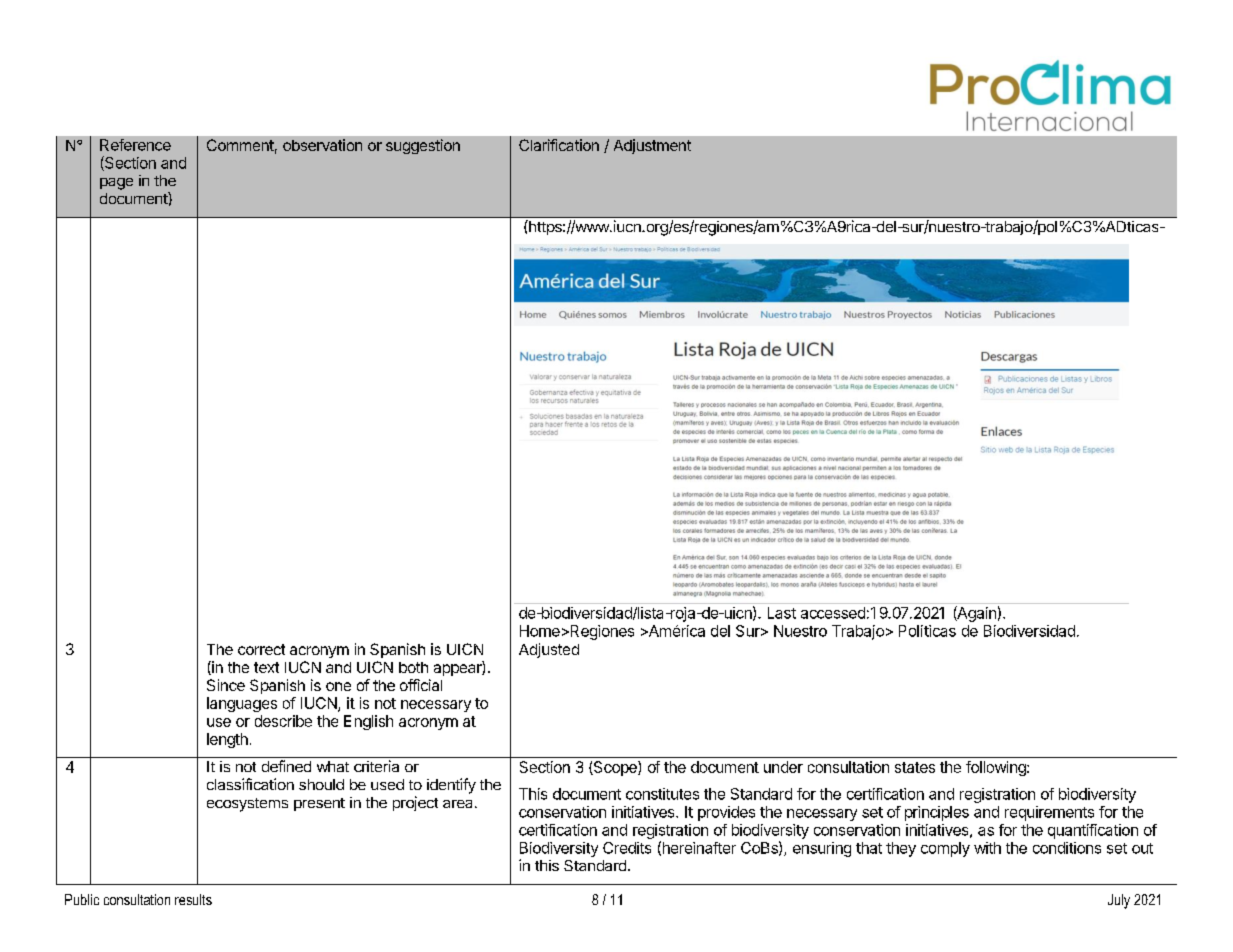 The height and width of the screenshot is (952, 1233). Describe the element at coordinates (549, 650) in the screenshot. I see `Adjusted` at that location.
